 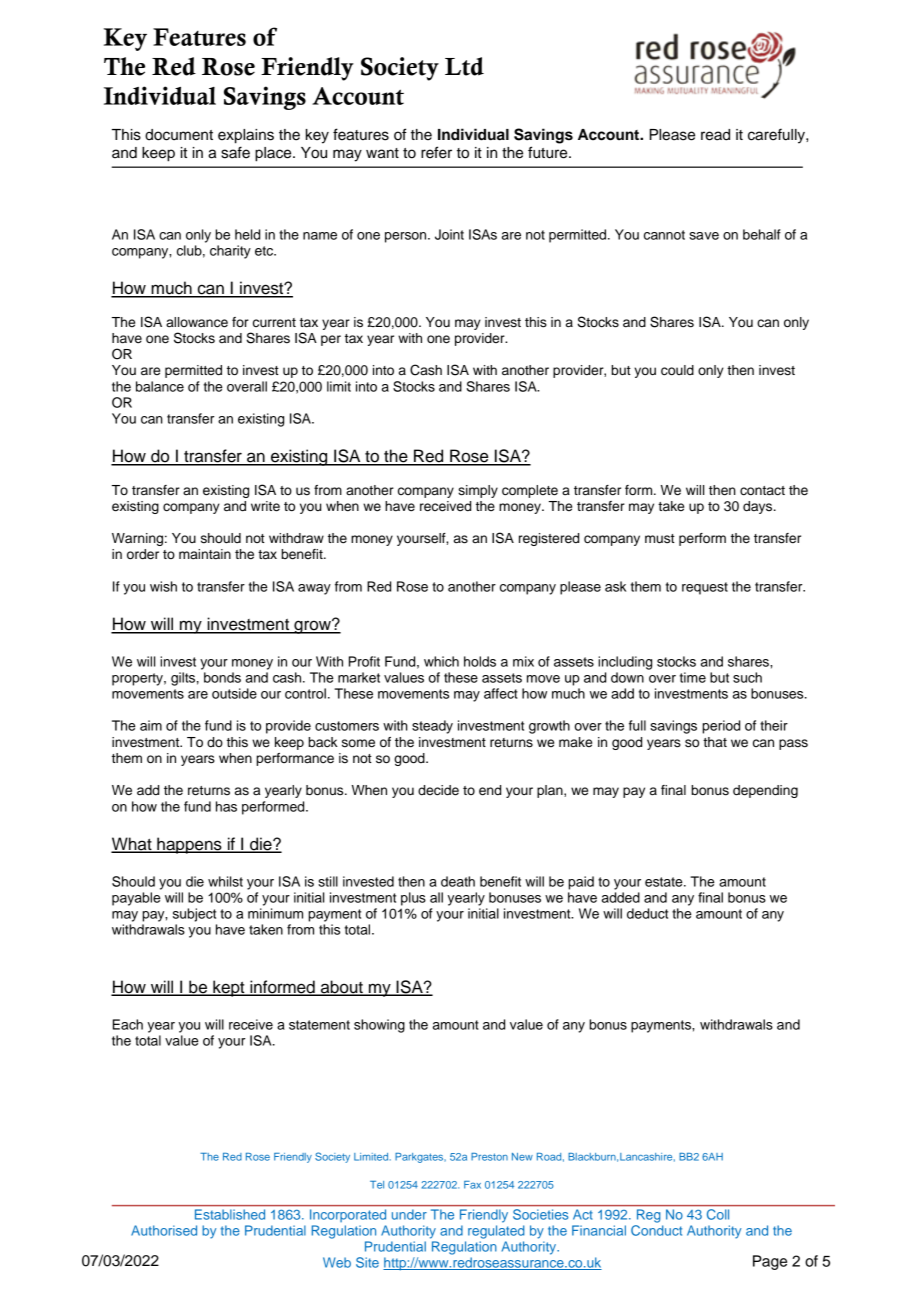 What do you see at coordinates (496, 1232) in the document?
I see `regulated` at bounding box center [496, 1232].
